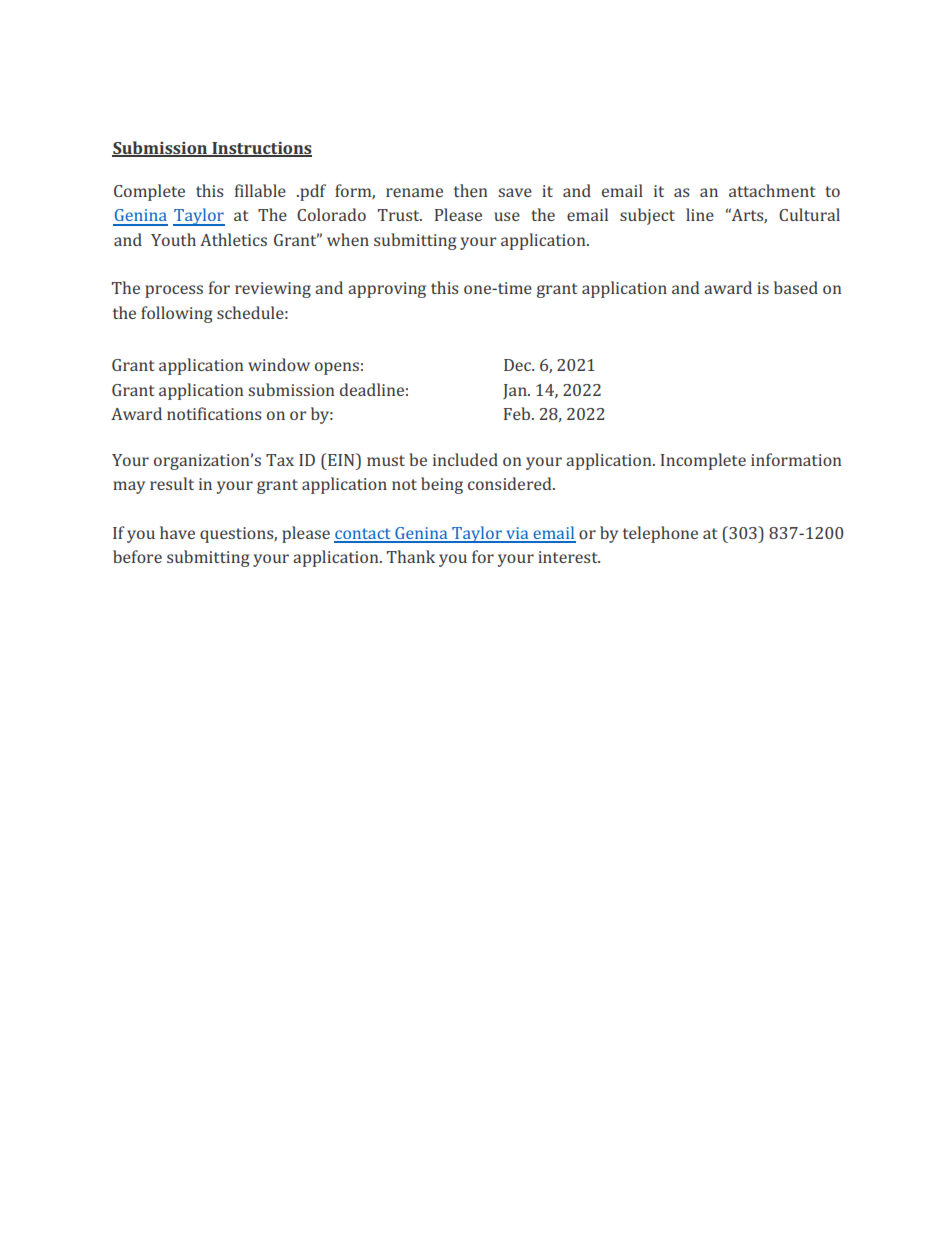  What do you see at coordinates (177, 532) in the screenshot?
I see `have` at bounding box center [177, 532].
